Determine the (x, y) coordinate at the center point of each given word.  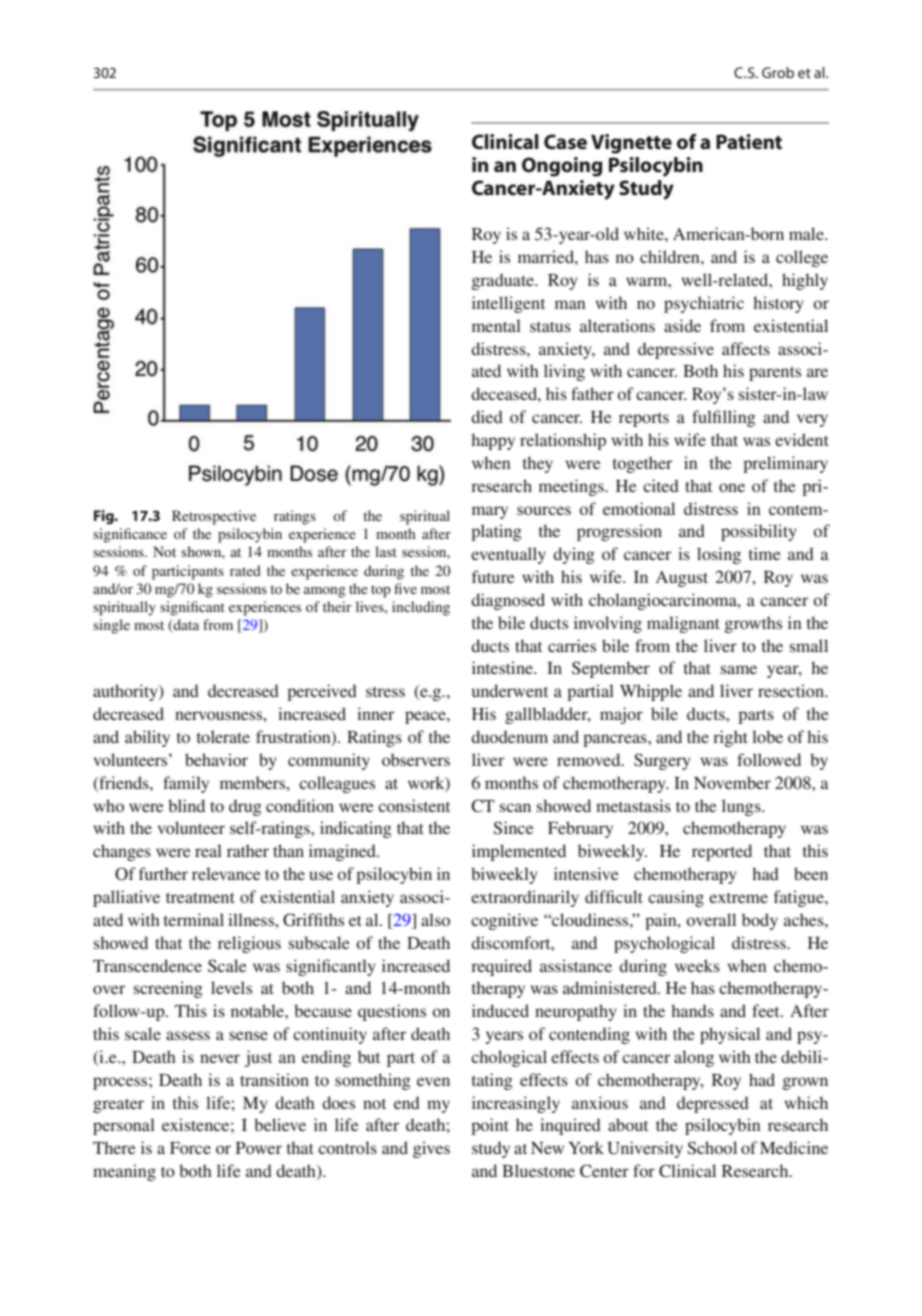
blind (186, 805)
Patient (749, 142)
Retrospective (214, 517)
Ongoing (562, 167)
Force (190, 1148)
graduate (504, 281)
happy (493, 441)
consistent (414, 805)
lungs (742, 807)
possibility (759, 532)
